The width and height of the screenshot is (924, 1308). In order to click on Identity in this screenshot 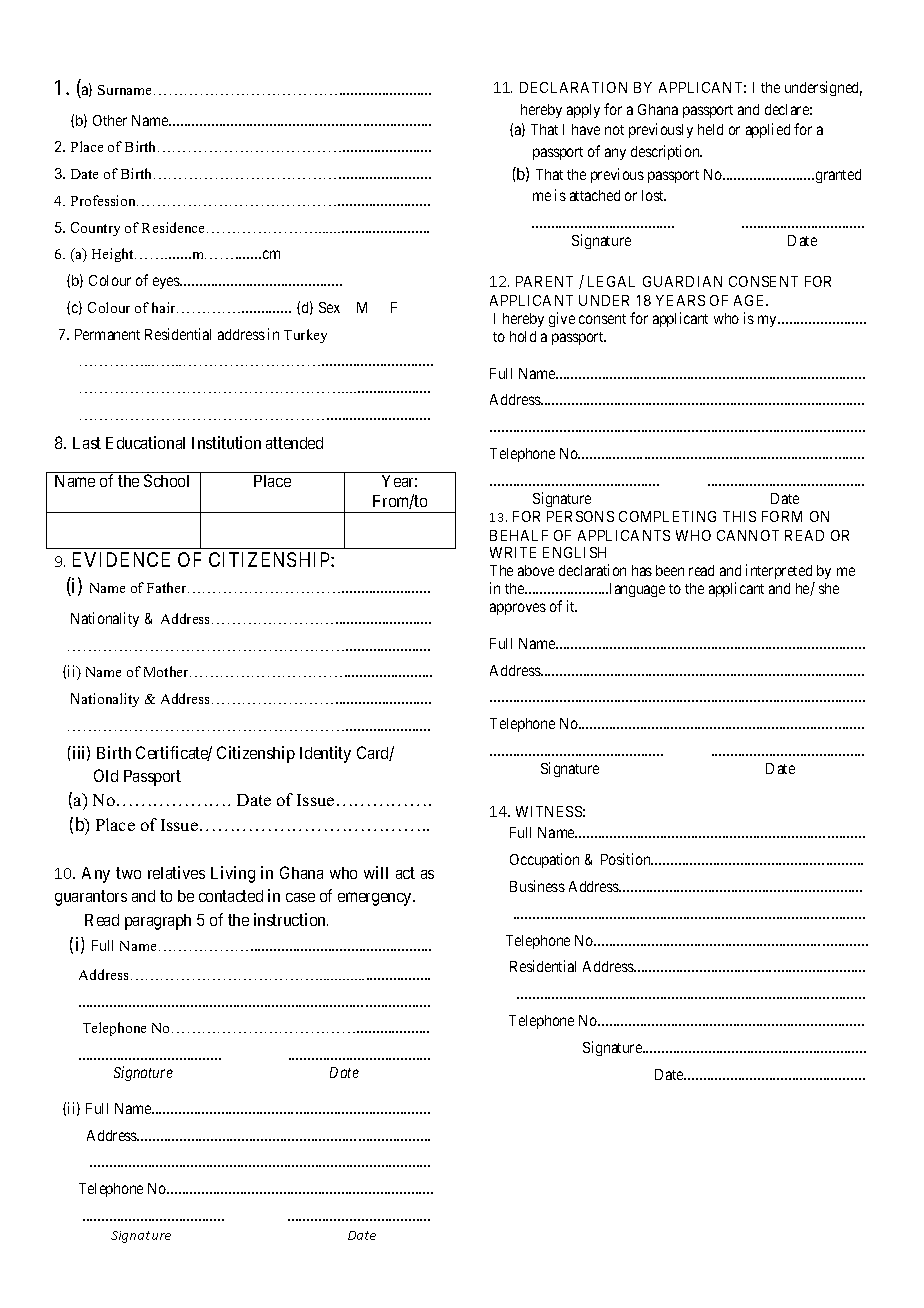, I will do `click(325, 754)`.
